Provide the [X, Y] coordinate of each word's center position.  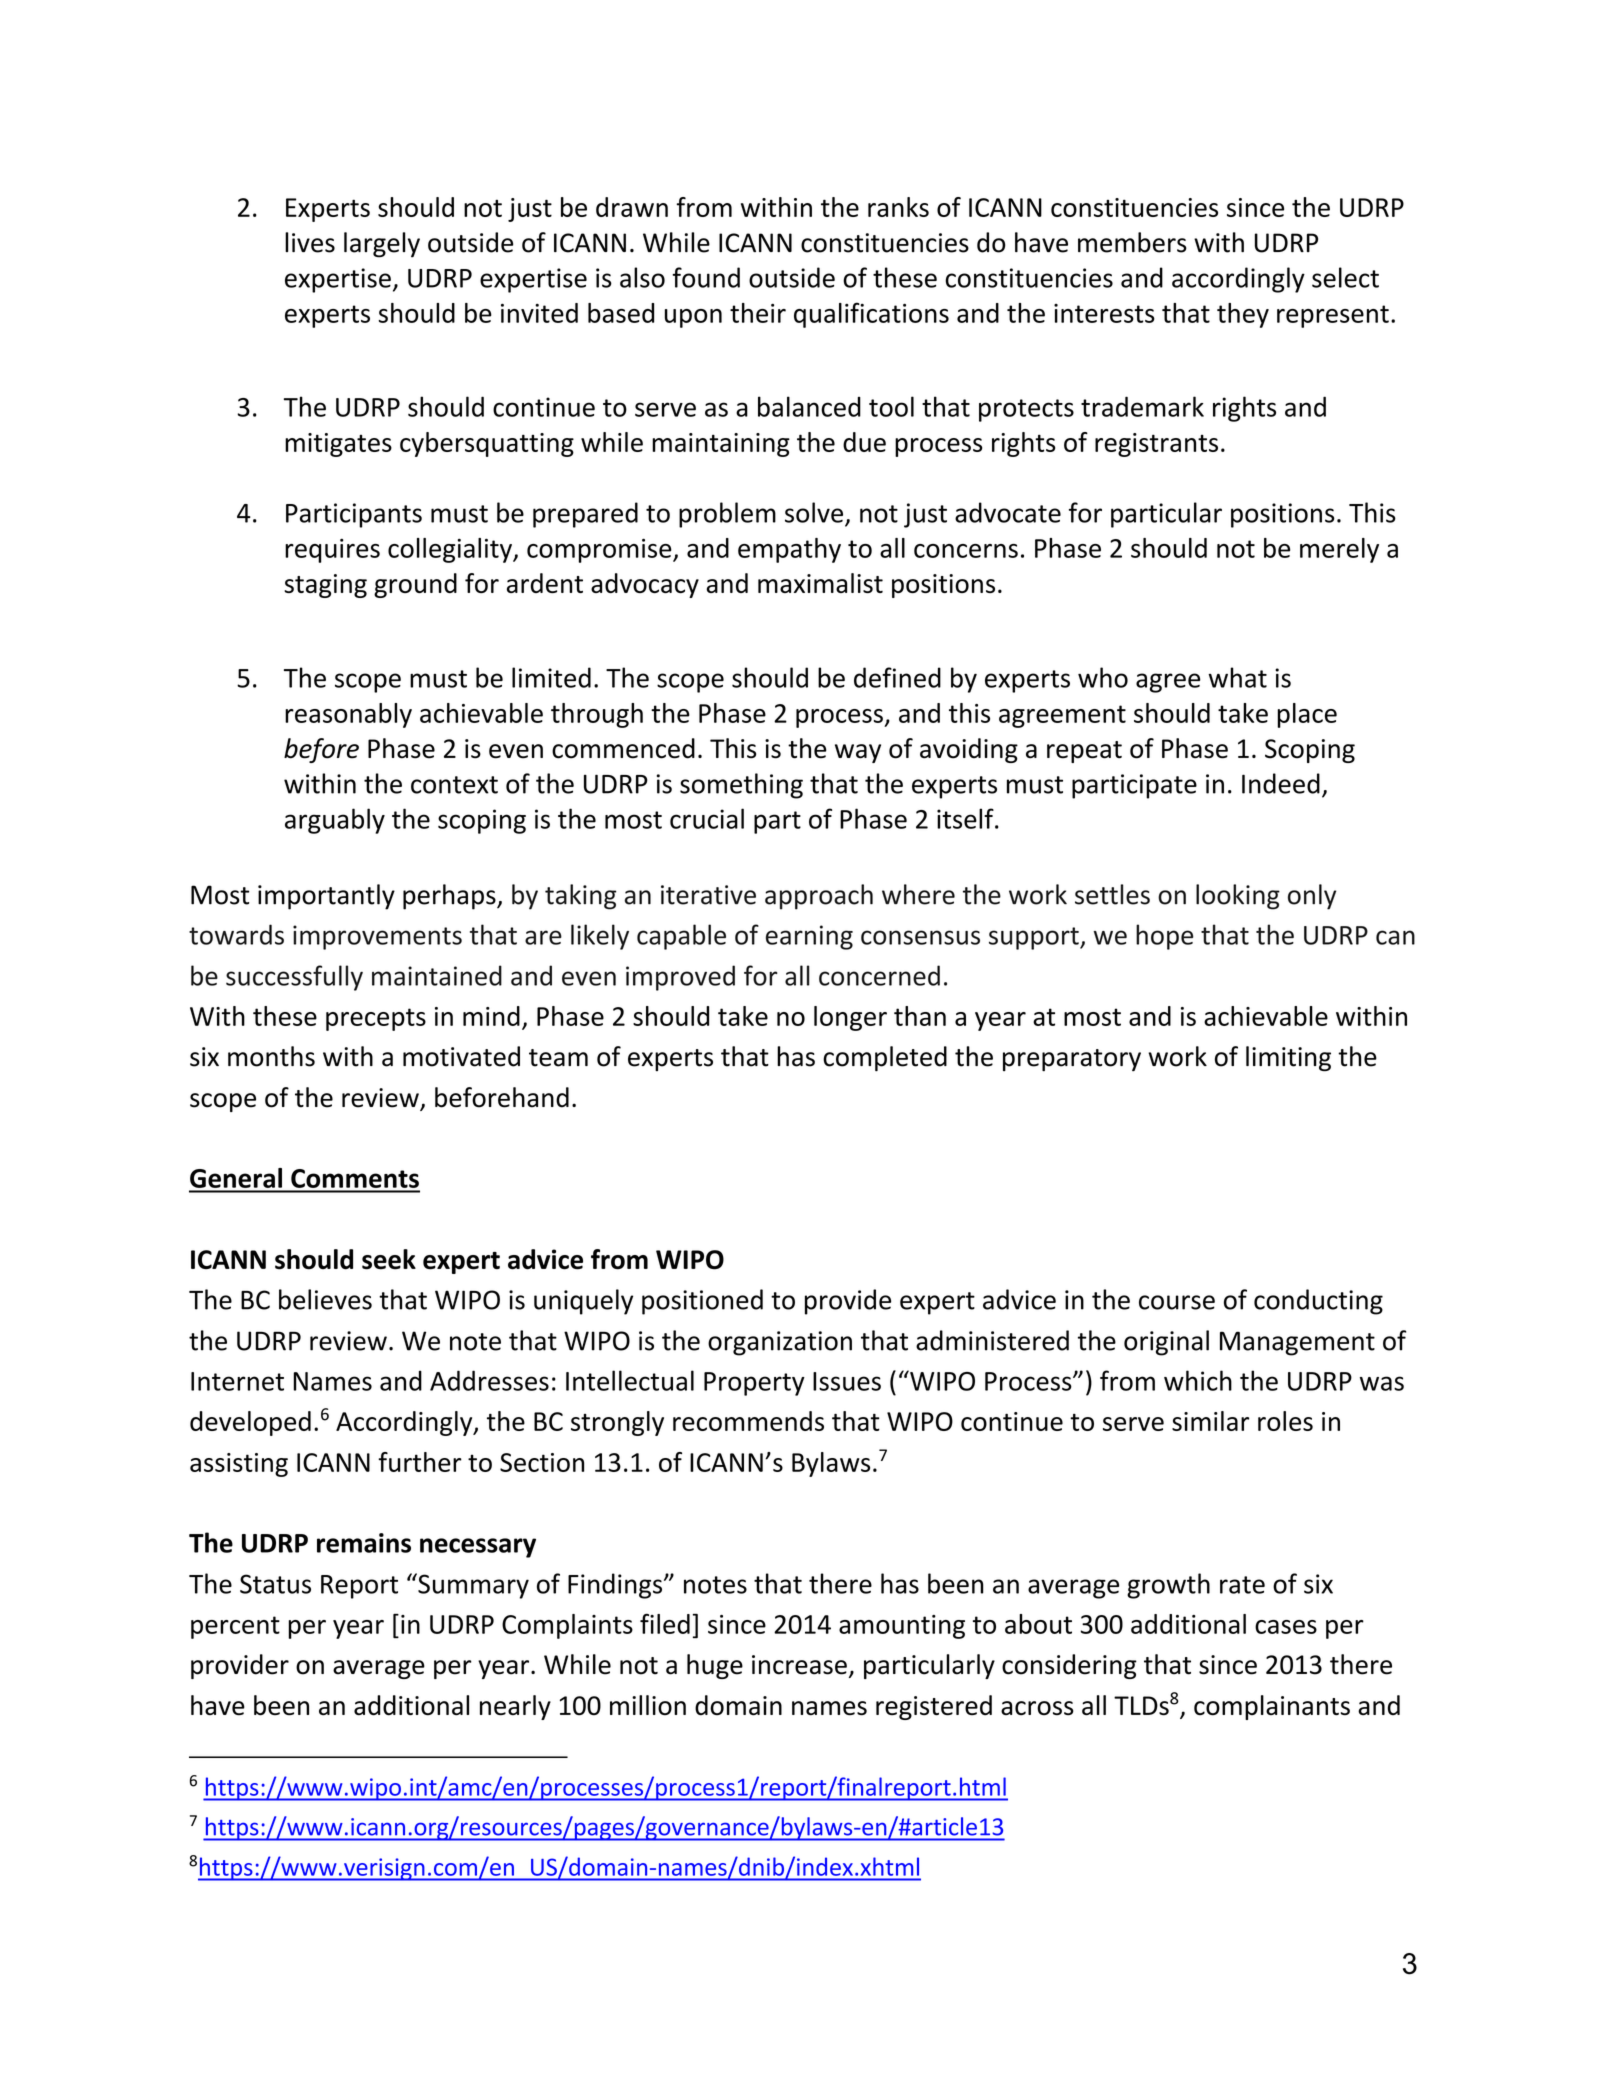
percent [235, 1627]
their [758, 313]
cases [1286, 1627]
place [1307, 715]
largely [382, 245]
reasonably [348, 715]
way [858, 753]
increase [799, 1665]
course [1177, 1302]
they [1243, 315]
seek [389, 1259]
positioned [702, 1302]
